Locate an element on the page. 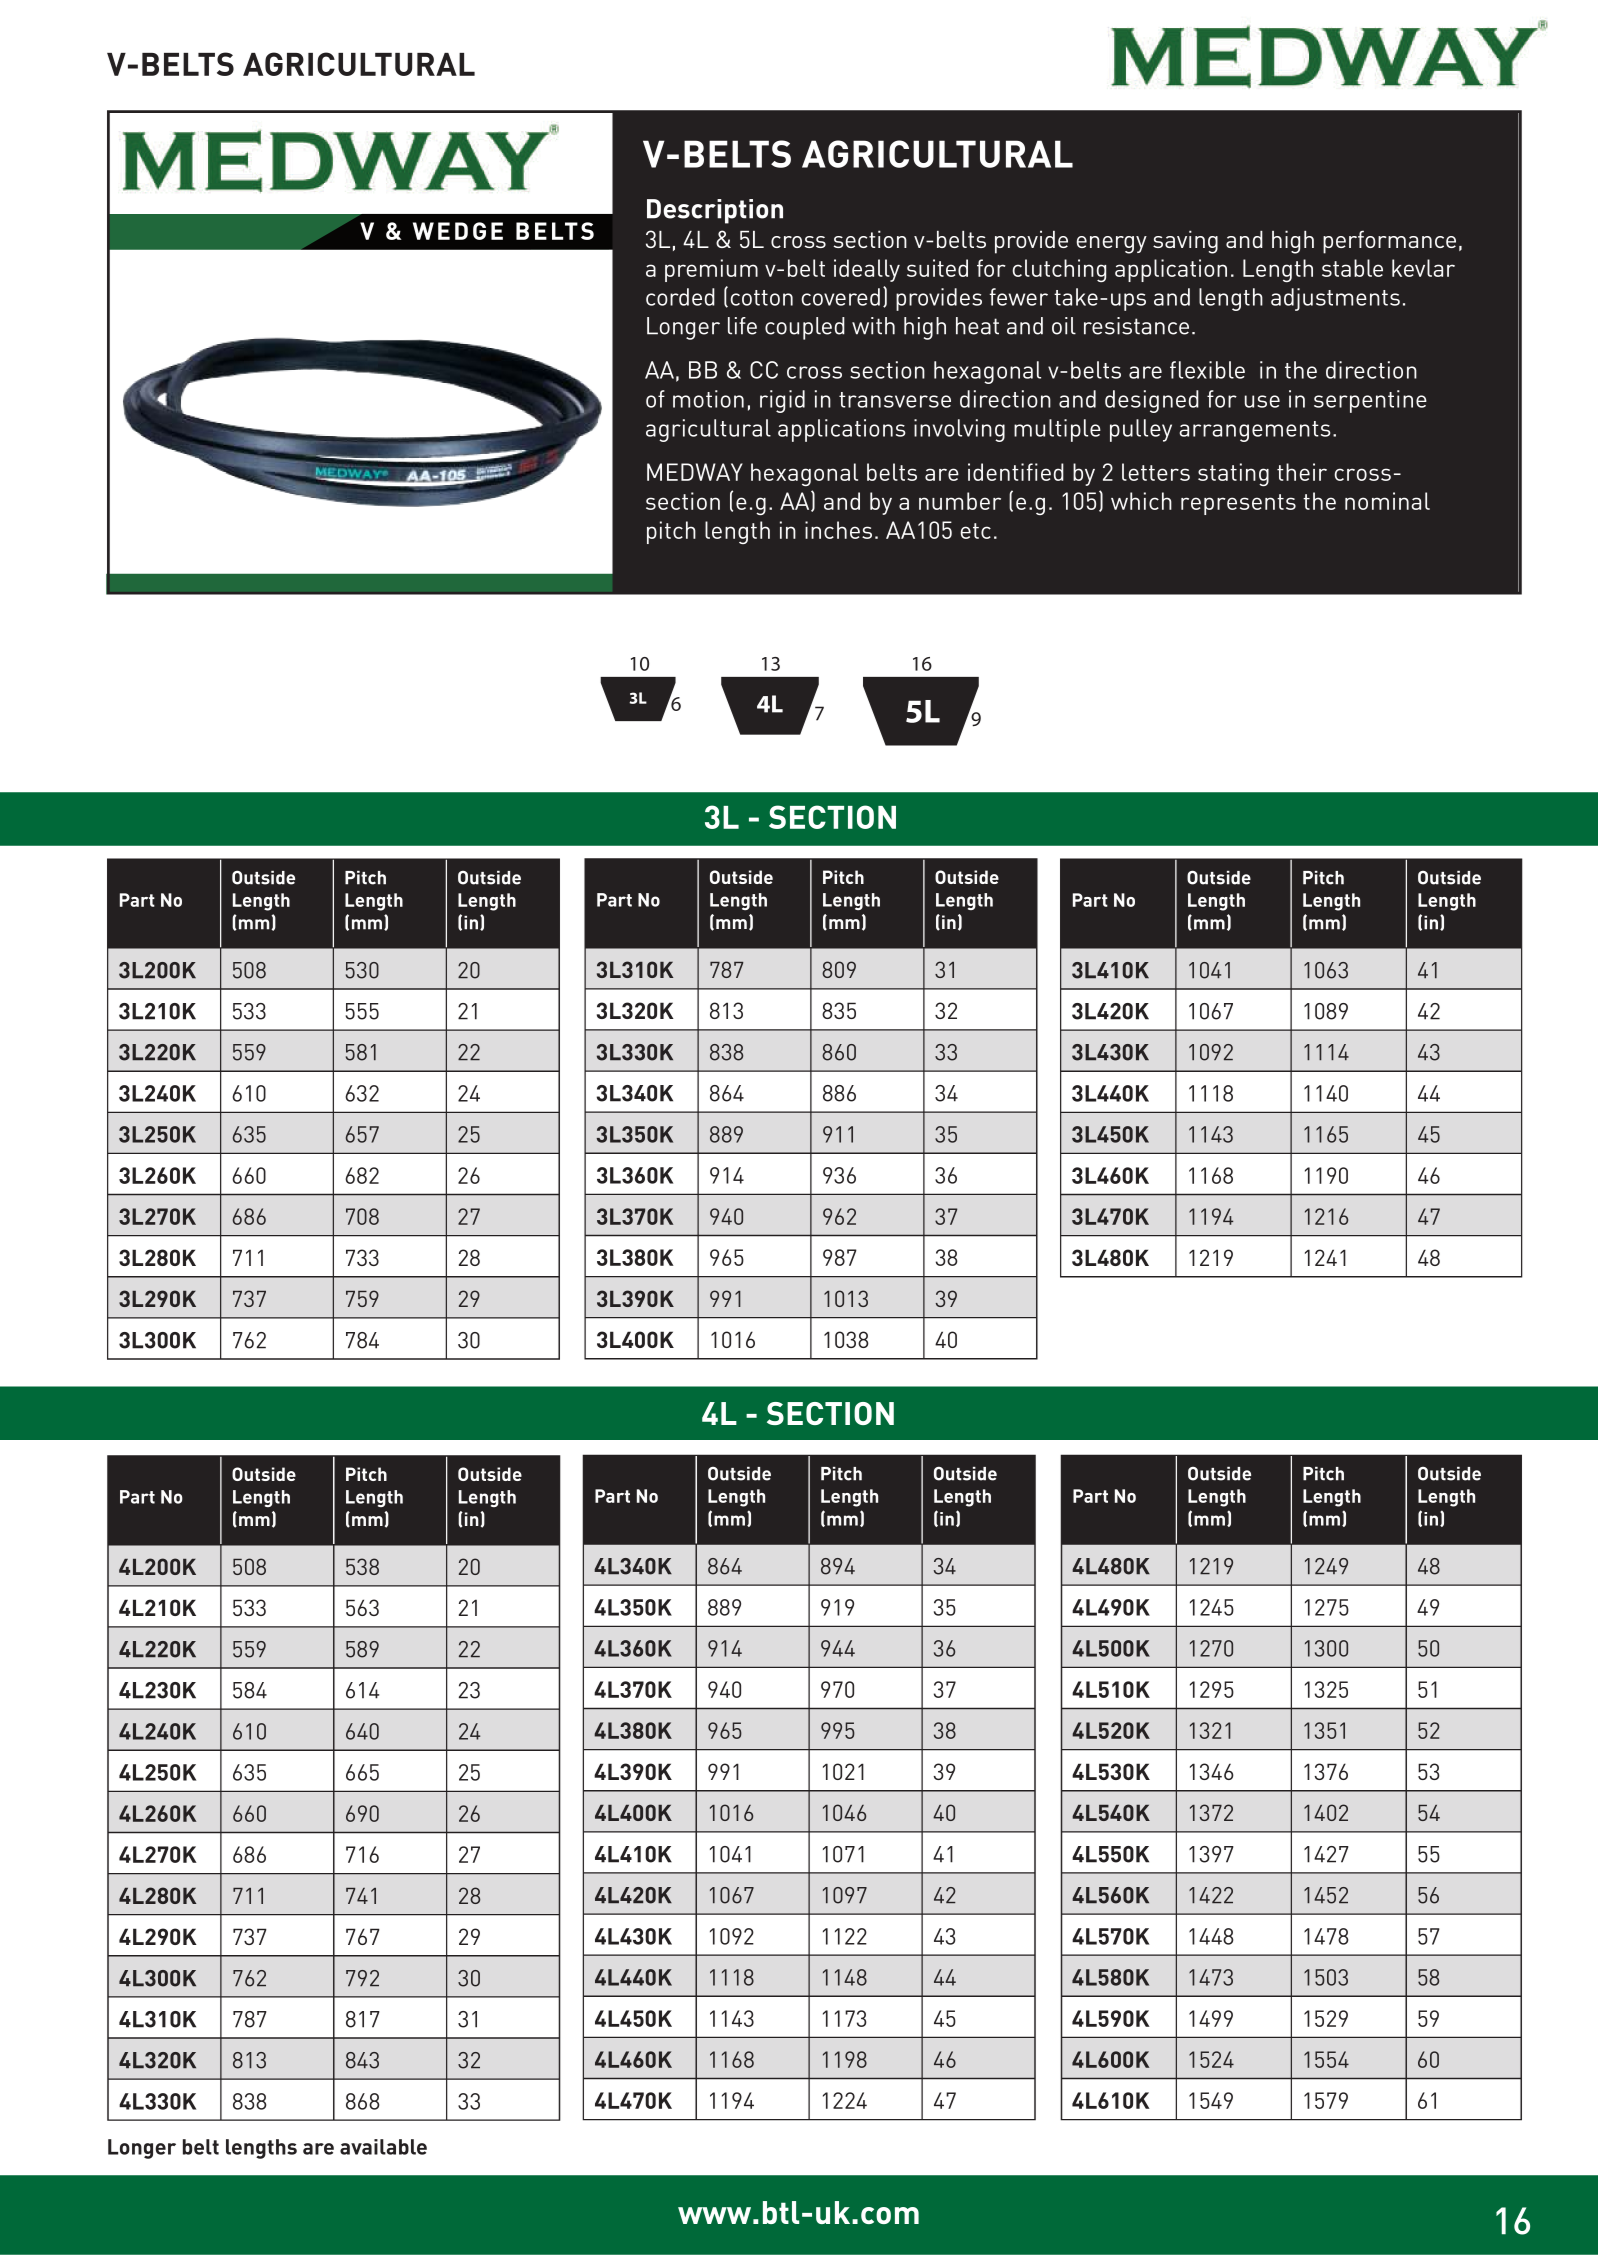 The image size is (1598, 2260). represents is located at coordinates (1238, 504).
